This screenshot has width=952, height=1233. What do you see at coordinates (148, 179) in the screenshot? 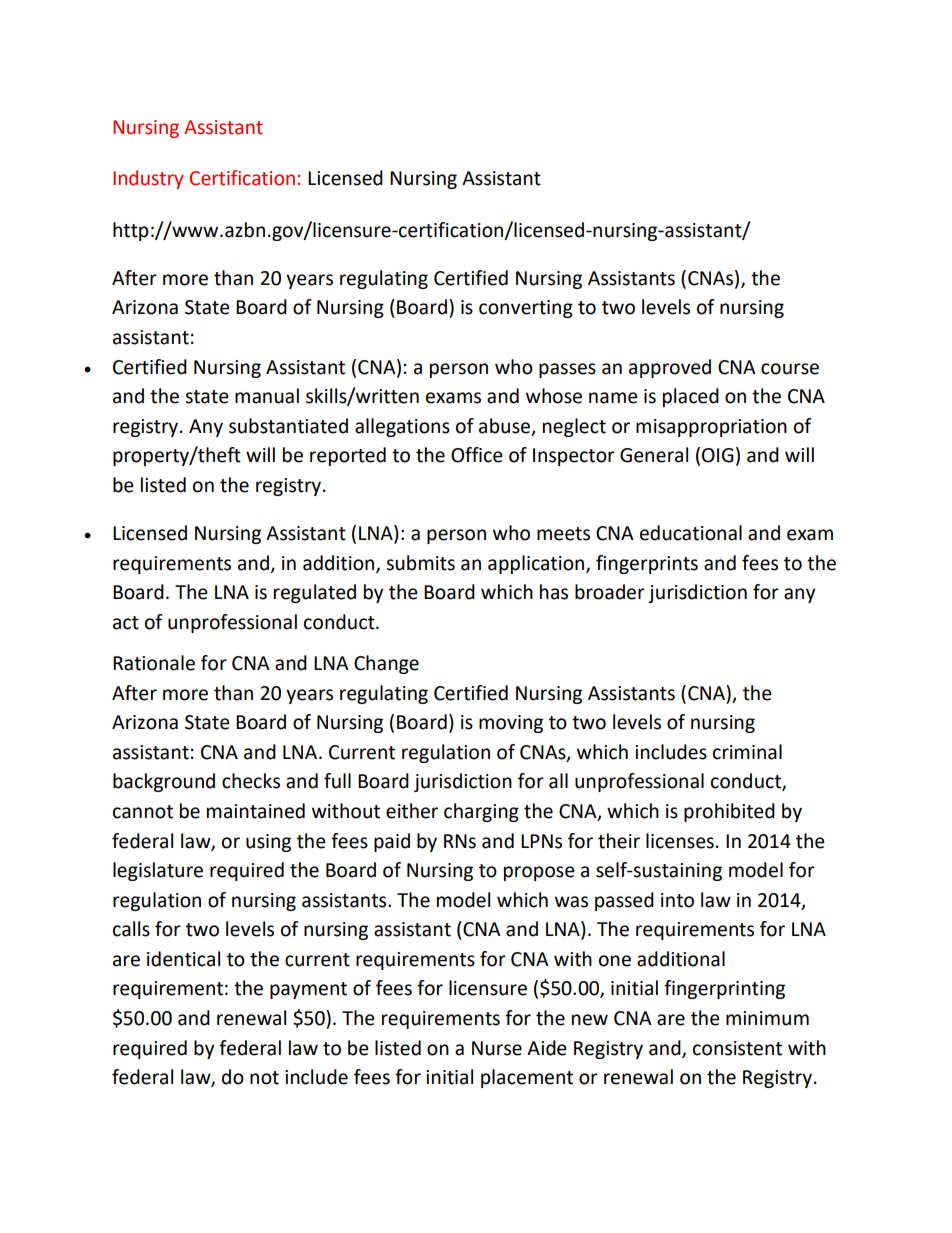
I see `Industry` at bounding box center [148, 179].
